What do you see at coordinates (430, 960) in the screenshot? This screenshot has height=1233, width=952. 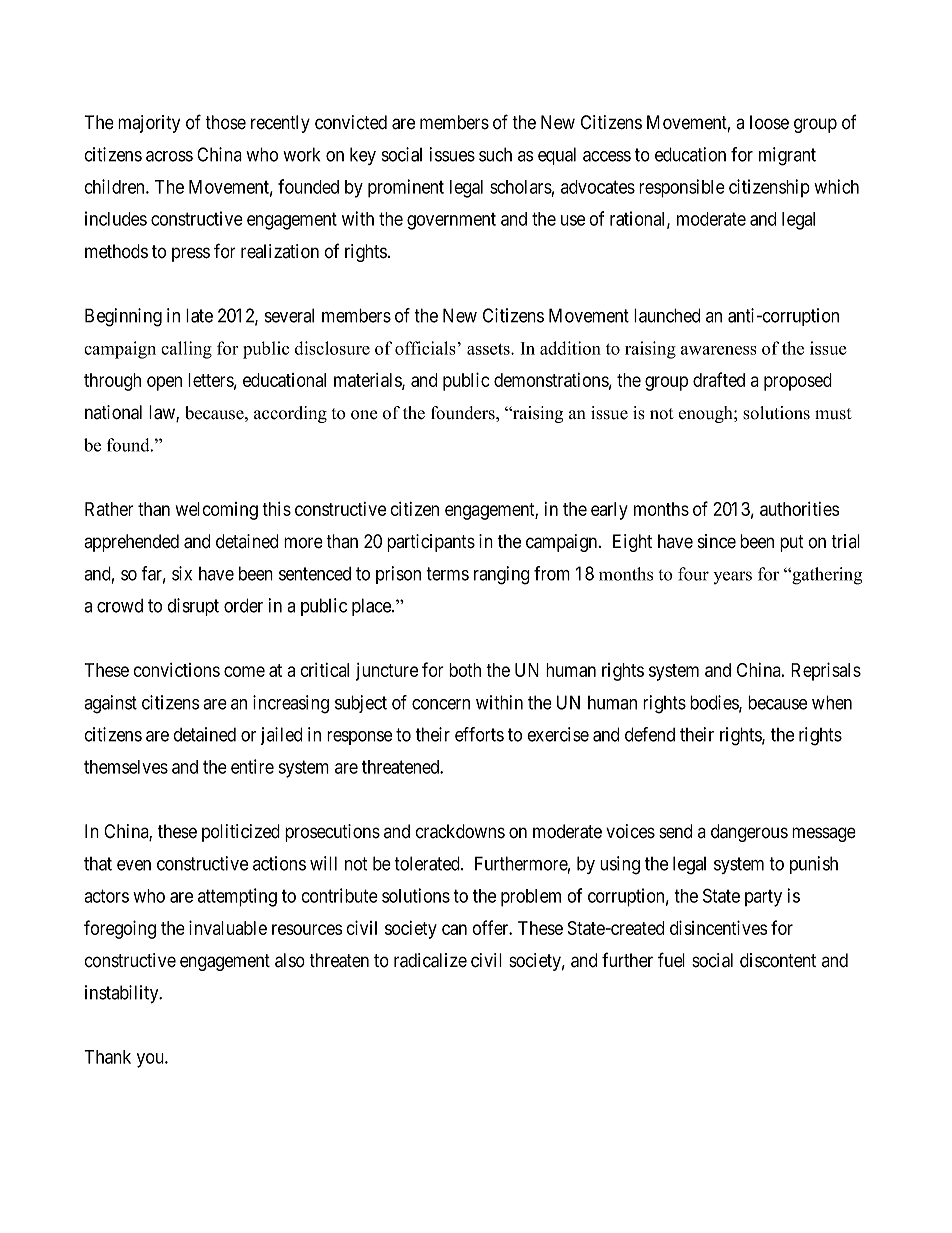 I see `radicalize` at bounding box center [430, 960].
